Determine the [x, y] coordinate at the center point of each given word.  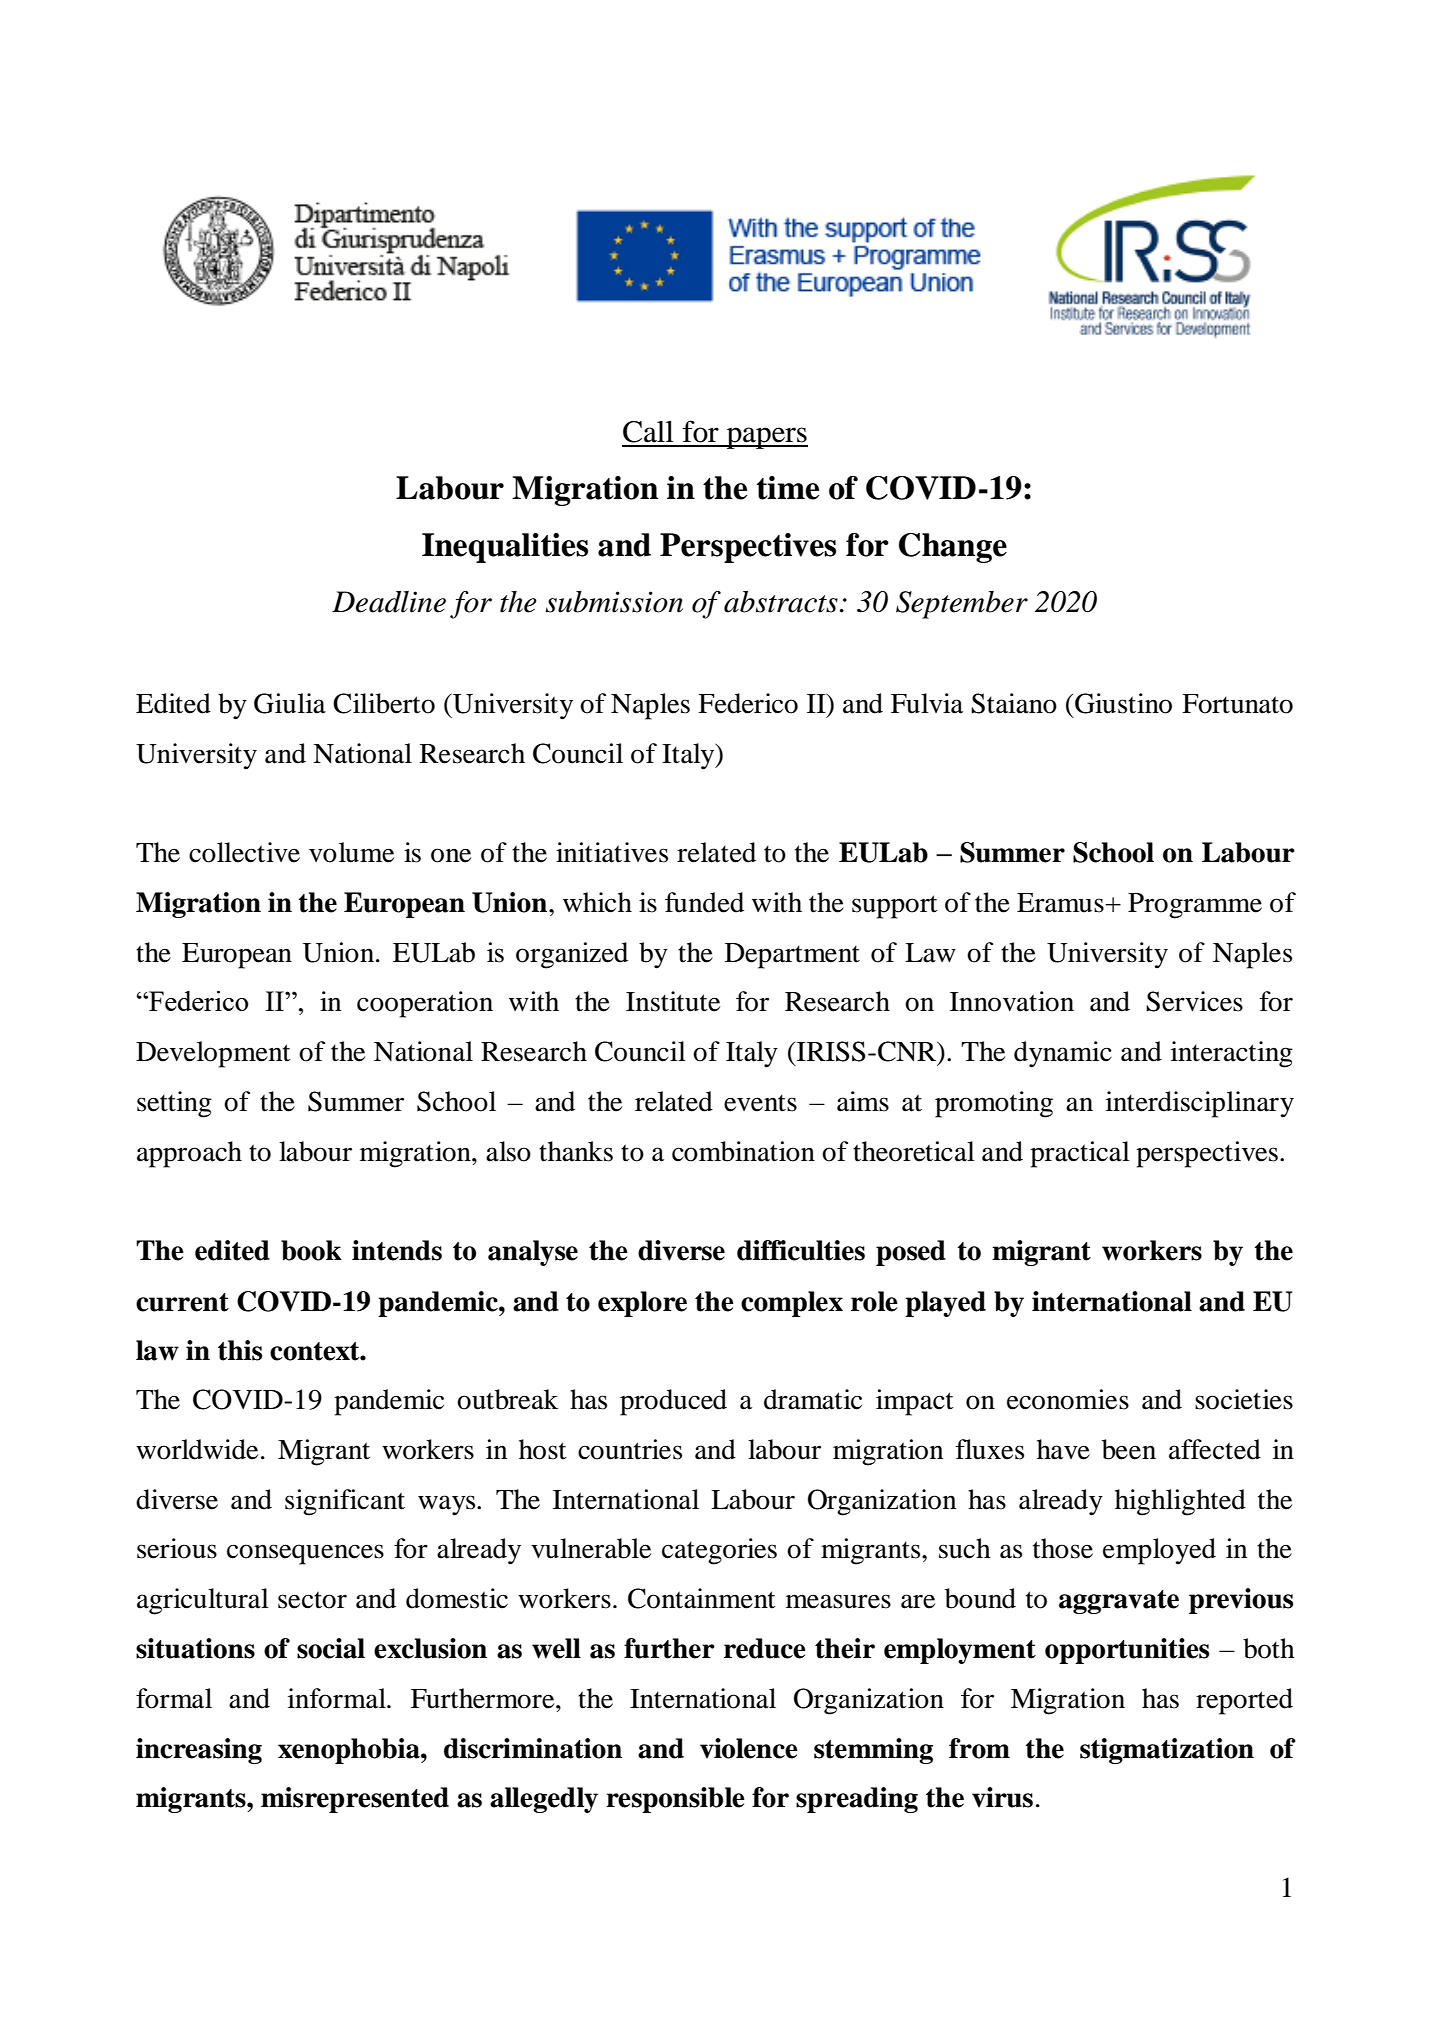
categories [719, 1551]
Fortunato [1237, 704]
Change [953, 548]
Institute [673, 1001]
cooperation [425, 1004]
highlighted [1180, 1502]
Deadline [389, 602]
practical [1080, 1154]
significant [345, 1502]
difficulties [801, 1250]
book [311, 1250]
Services [1194, 1001]
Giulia [290, 703]
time [788, 488]
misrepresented [355, 1800]
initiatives [612, 852]
